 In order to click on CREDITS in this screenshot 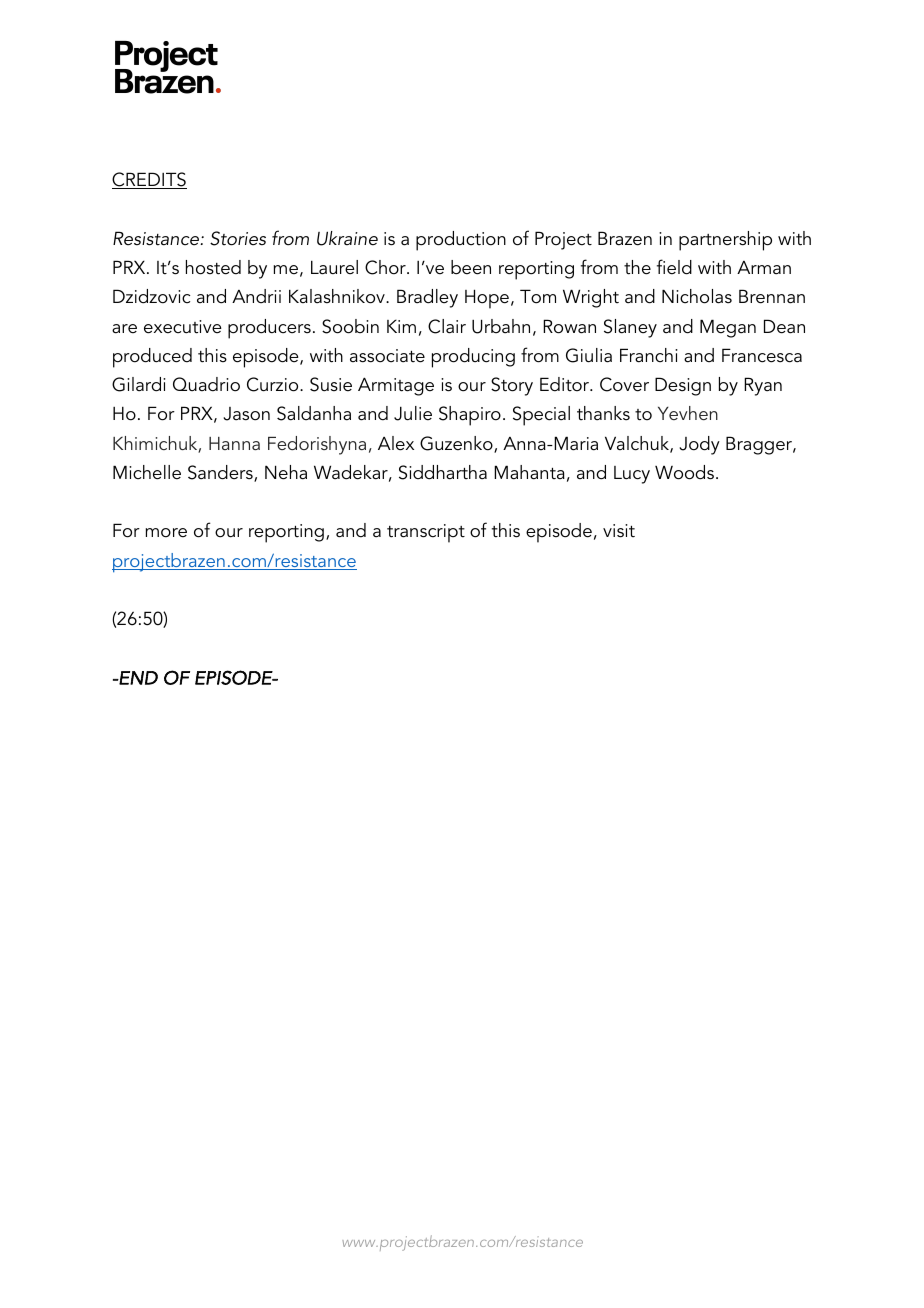, I will do `click(149, 180)`.
